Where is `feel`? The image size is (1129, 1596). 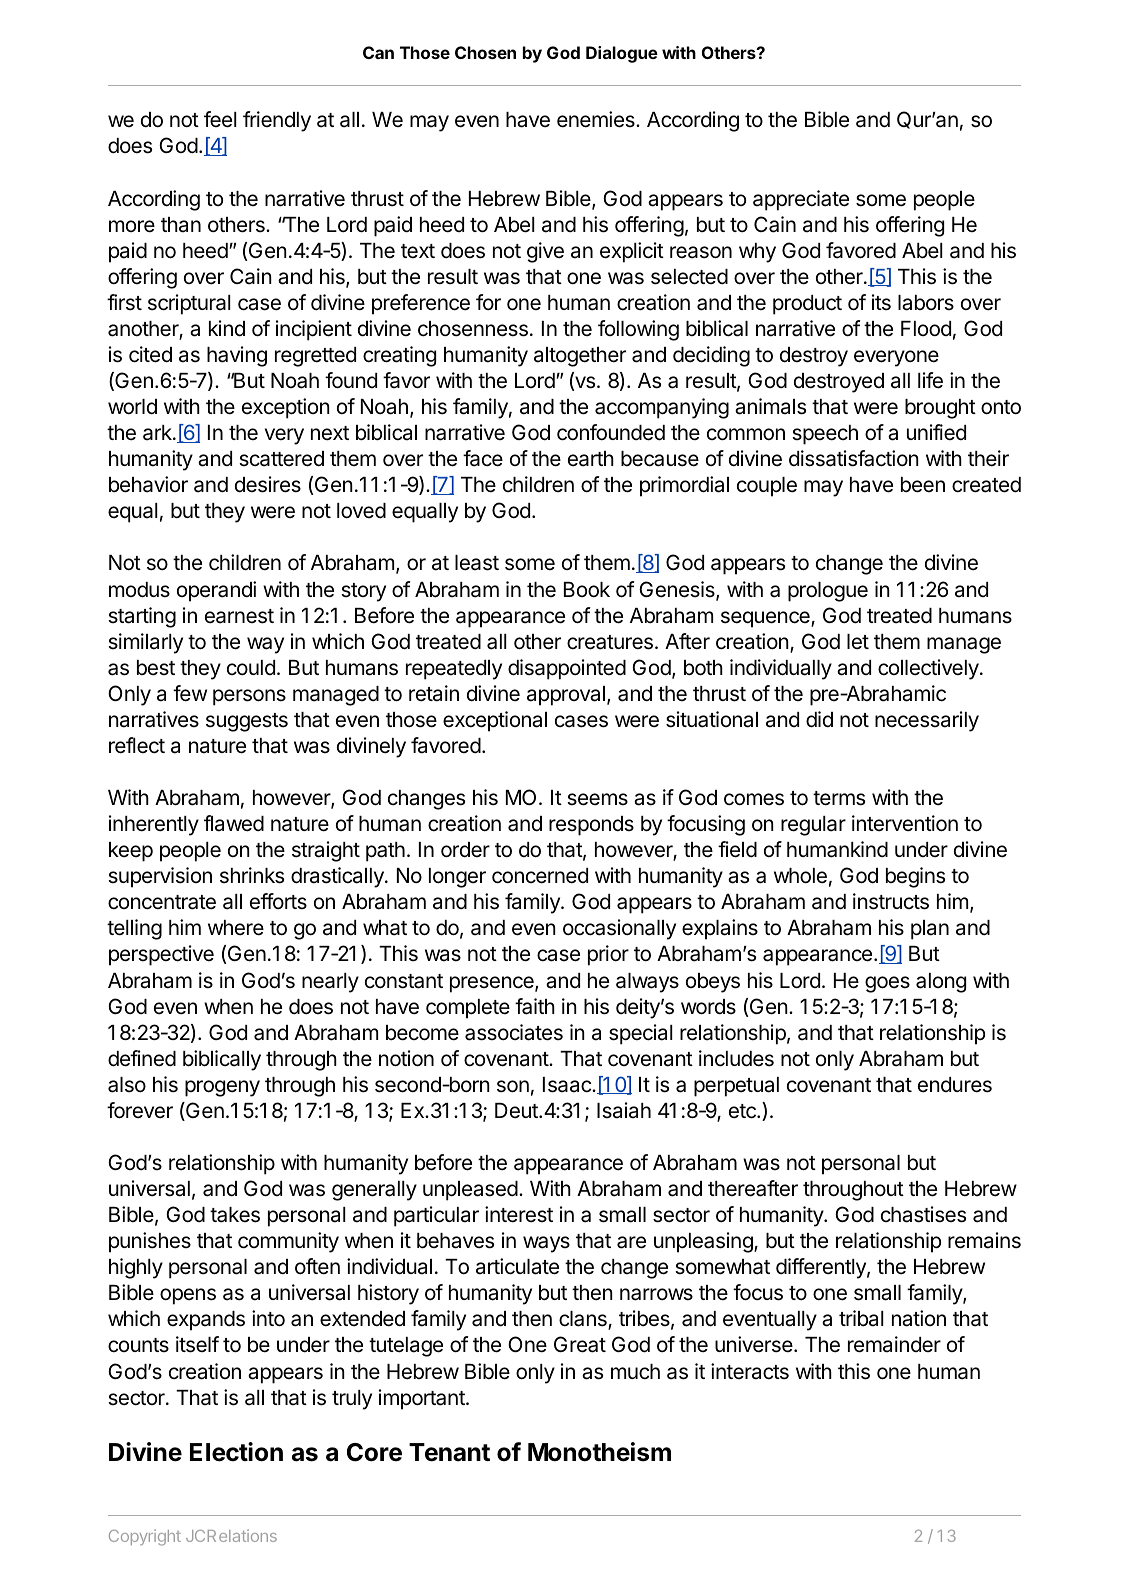 feel is located at coordinates (220, 119).
